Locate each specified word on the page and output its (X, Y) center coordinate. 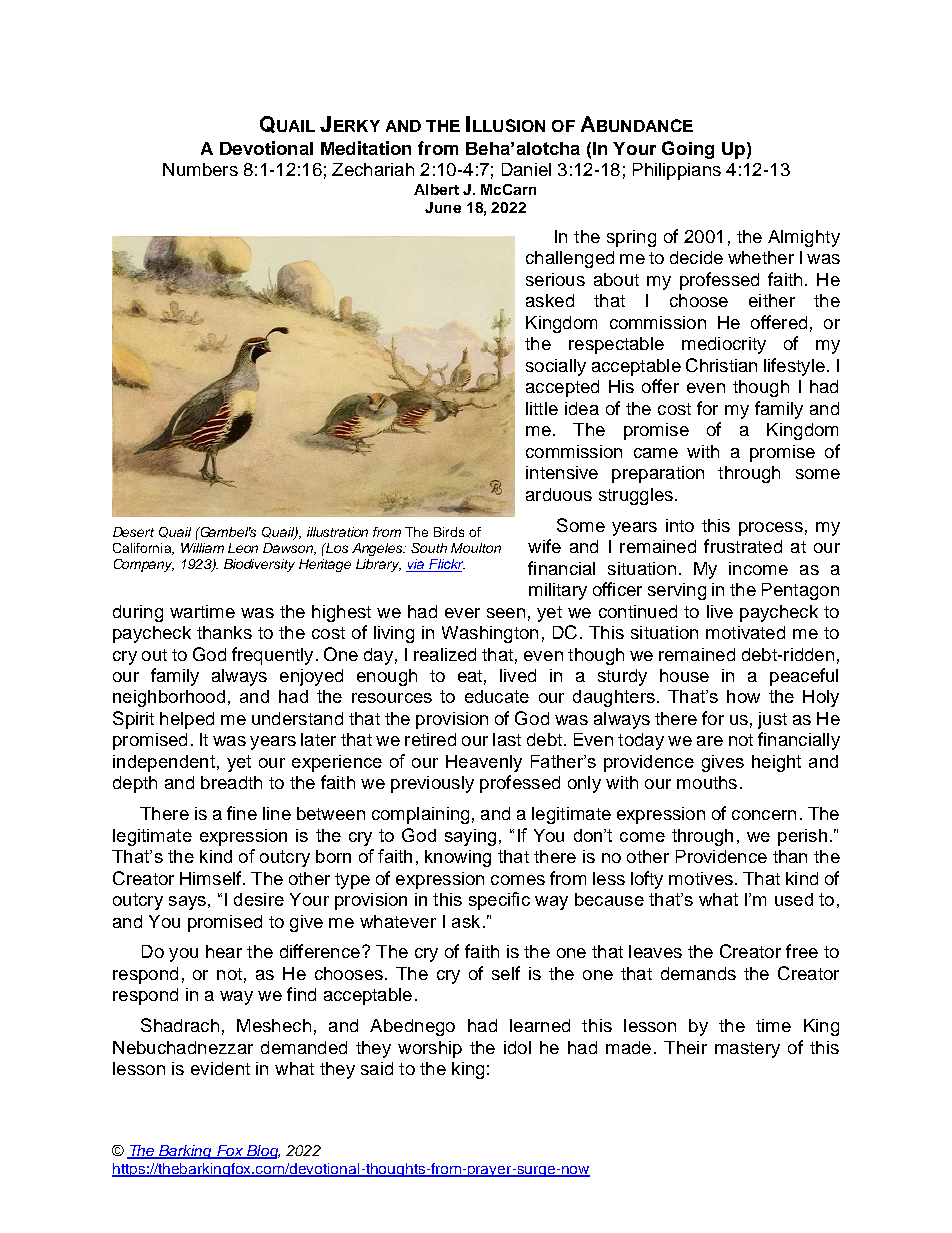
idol (517, 1047)
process (771, 529)
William (202, 548)
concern (764, 815)
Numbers (200, 169)
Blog (262, 1152)
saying (470, 837)
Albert (436, 189)
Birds (449, 532)
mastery (747, 1050)
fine (242, 813)
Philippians (677, 171)
